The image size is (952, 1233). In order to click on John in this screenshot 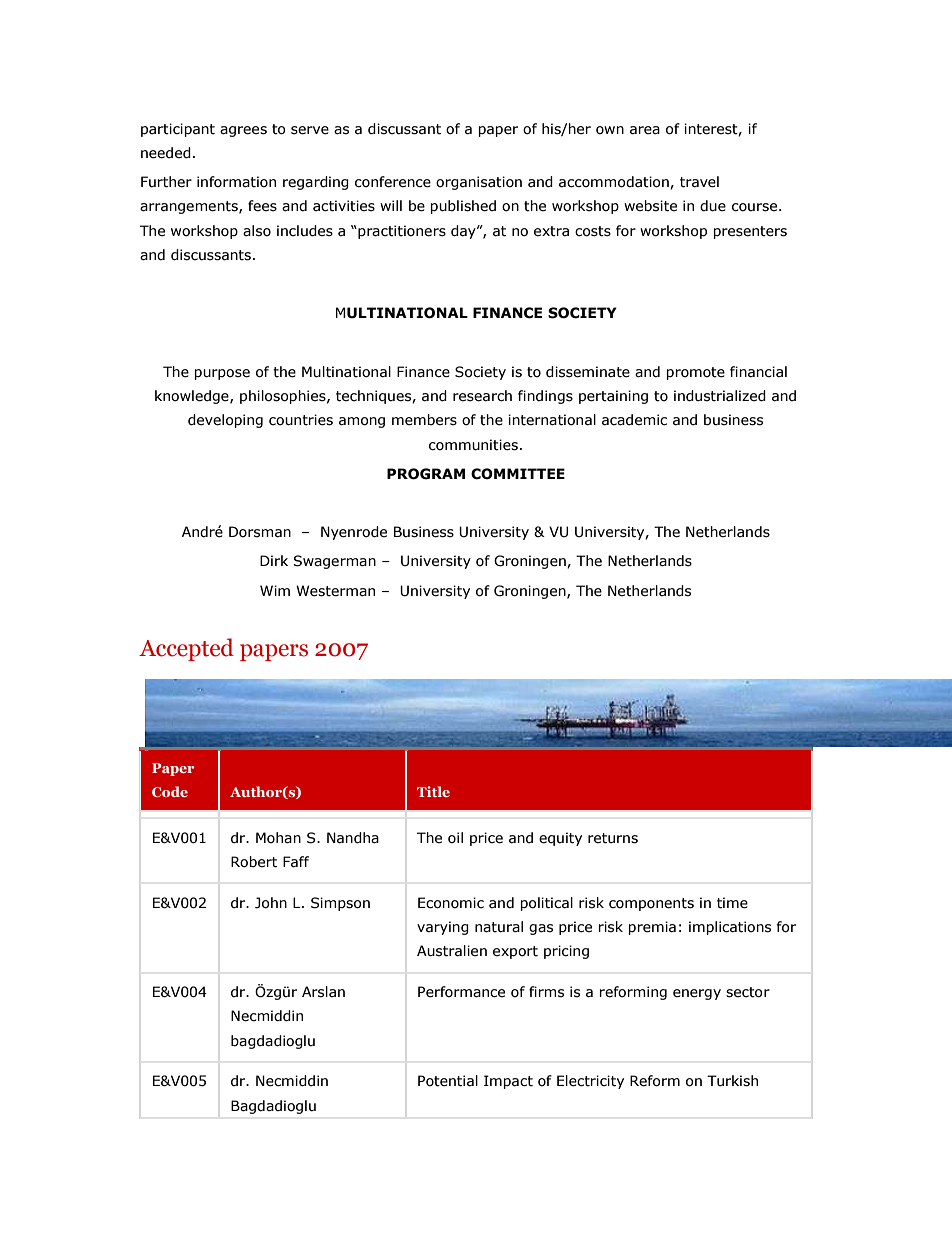, I will do `click(271, 903)`.
